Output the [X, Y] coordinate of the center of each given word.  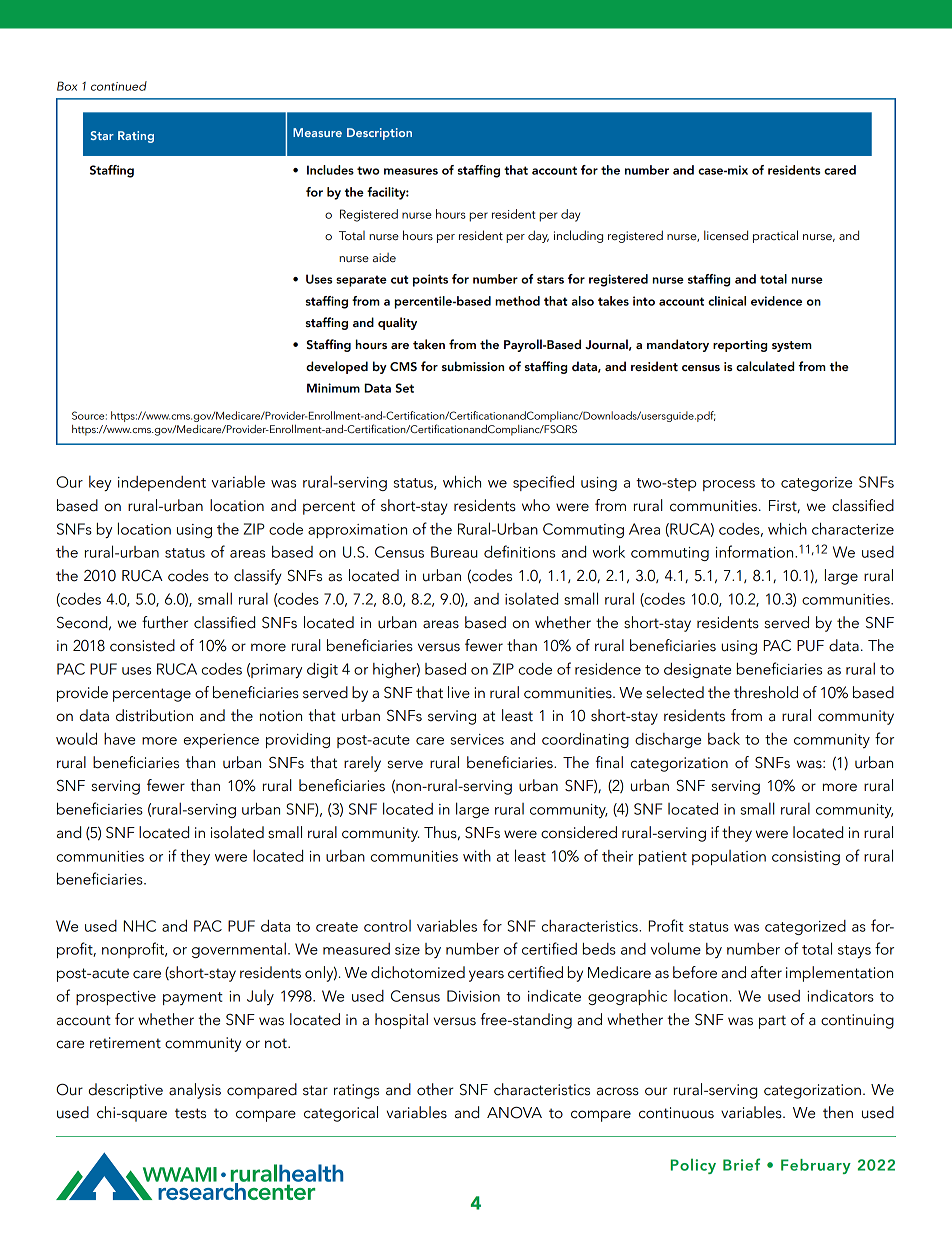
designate [697, 670]
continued [119, 86]
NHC [140, 926]
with [477, 856]
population [729, 857]
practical [775, 236]
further [165, 622]
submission [473, 366]
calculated [765, 366]
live [459, 692]
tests [190, 1113]
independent [162, 483]
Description [379, 134]
